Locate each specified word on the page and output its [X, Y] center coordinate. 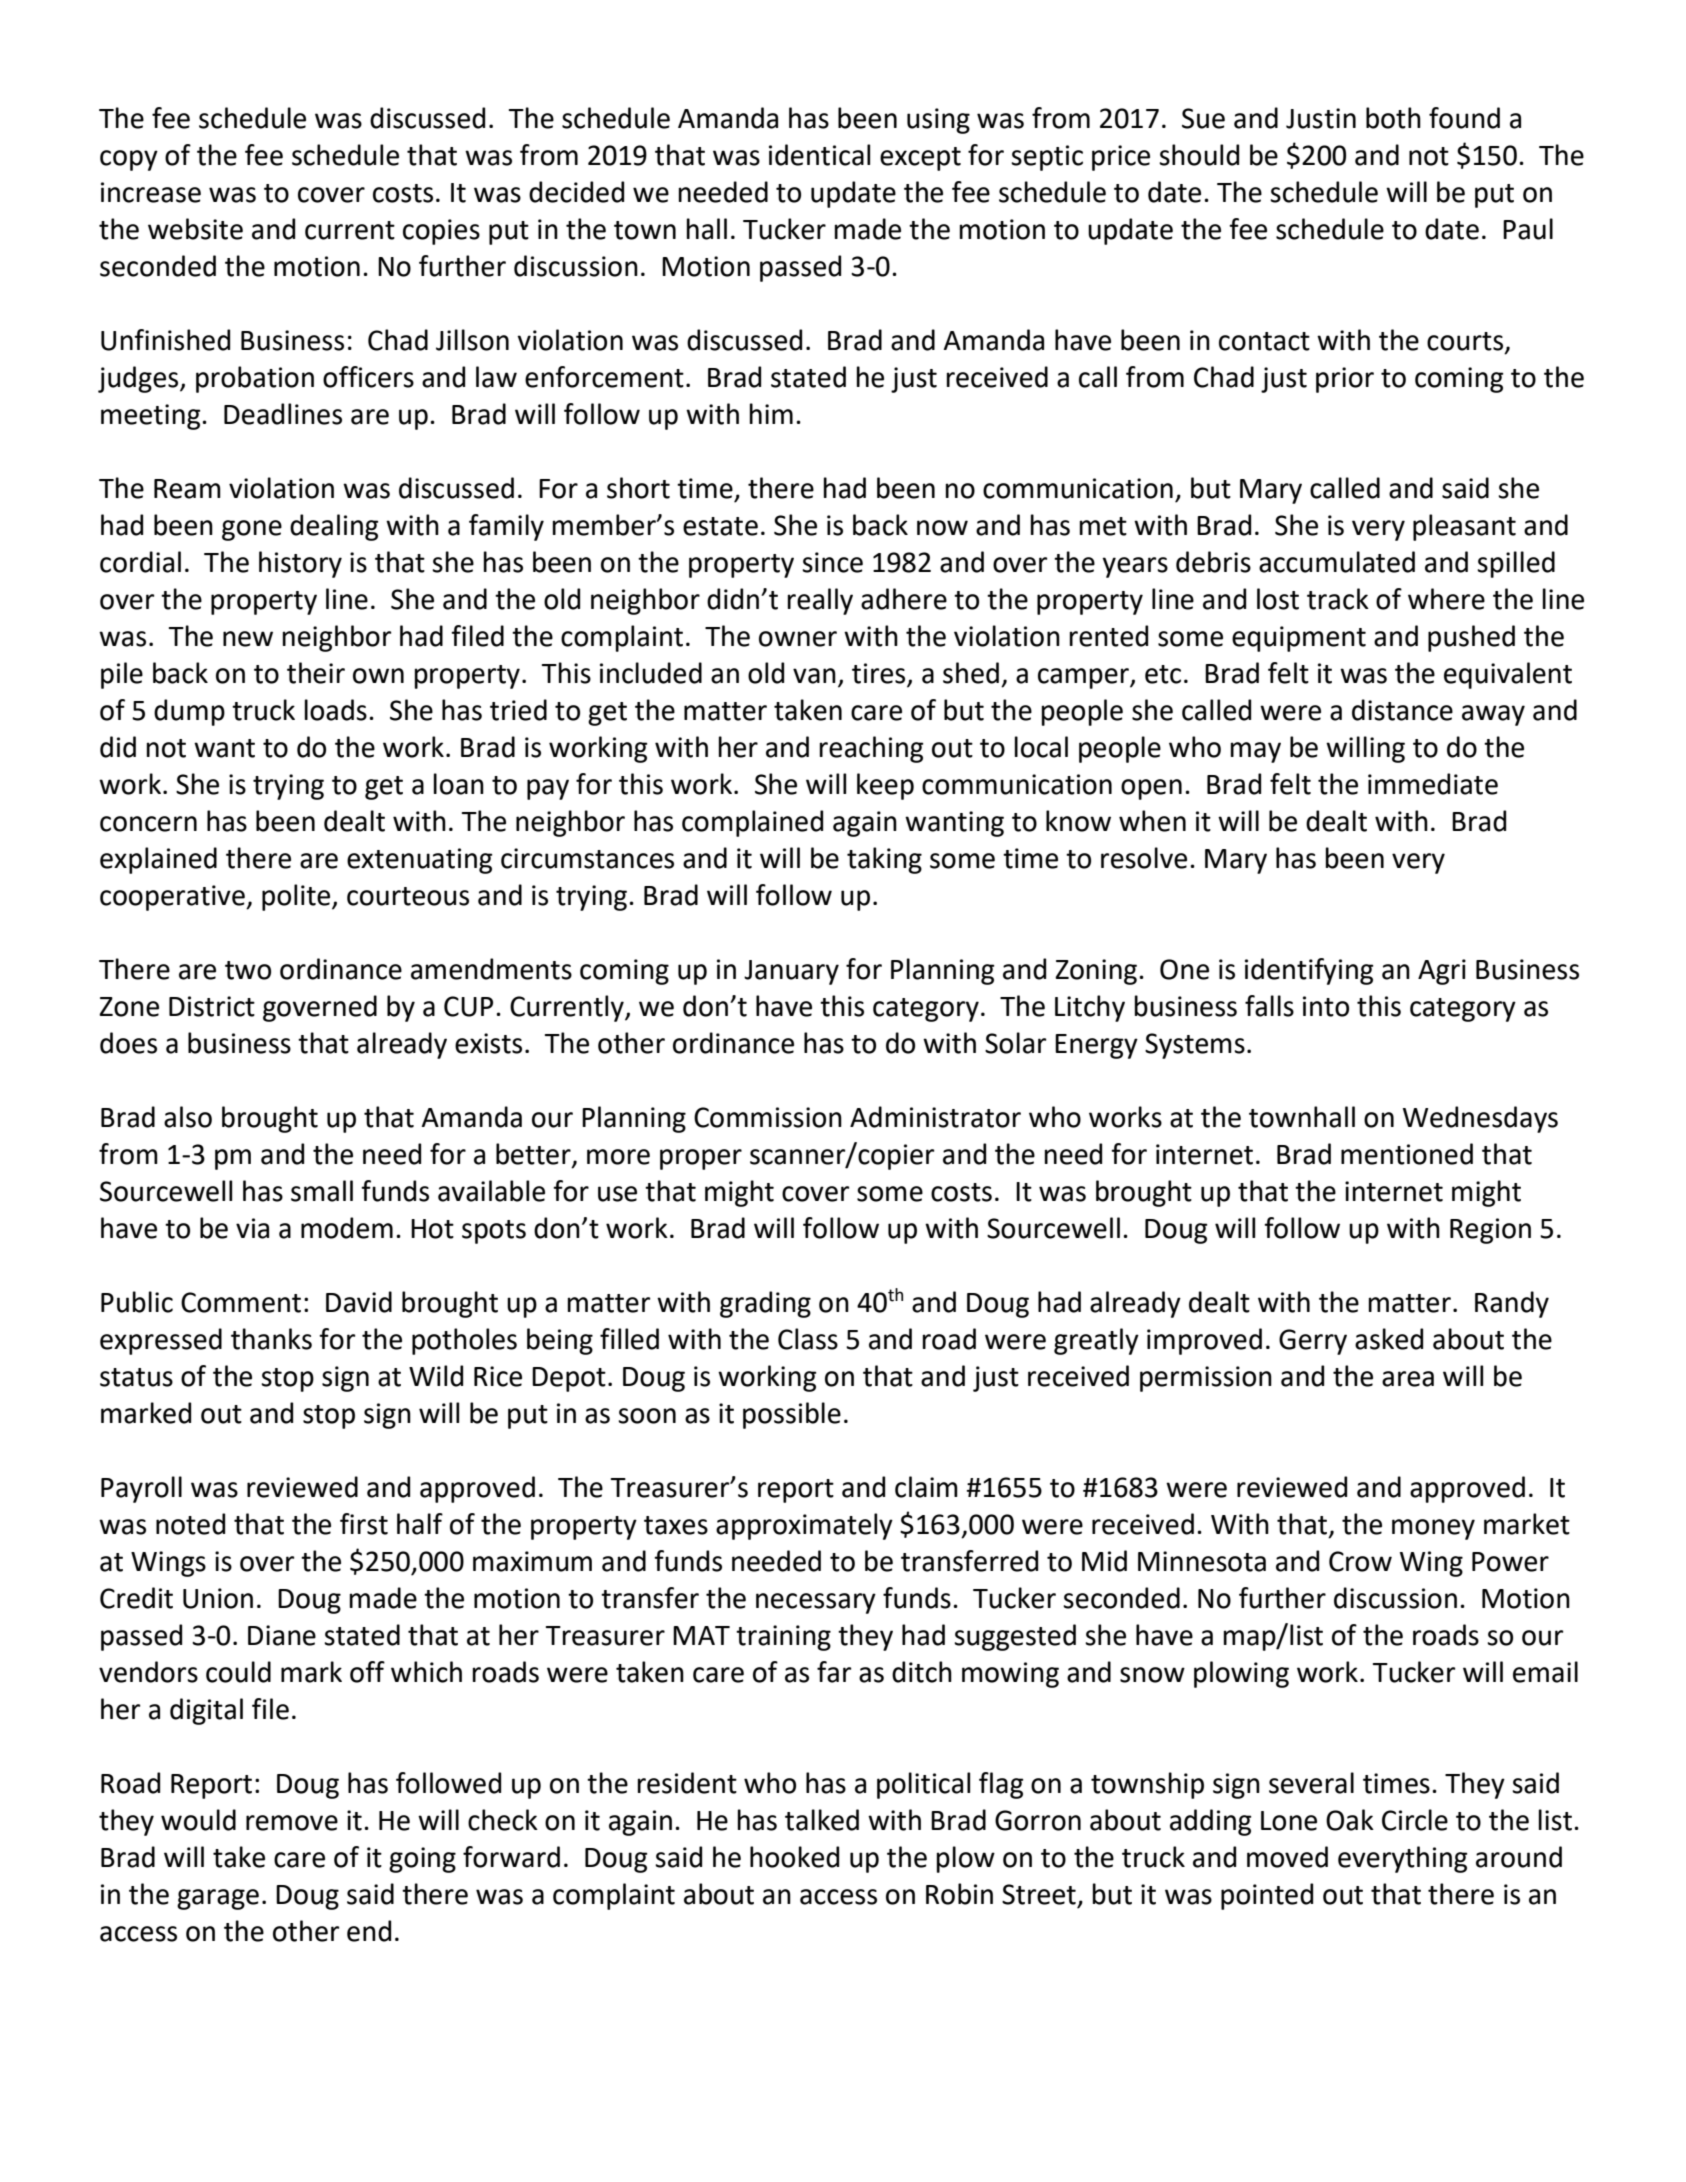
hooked [794, 1857]
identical [819, 155]
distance [1402, 710]
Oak [1350, 1820]
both [1393, 118]
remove [292, 1823]
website [195, 229]
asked [1389, 1339]
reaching [871, 749]
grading [765, 1304]
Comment [241, 1302]
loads [335, 710]
